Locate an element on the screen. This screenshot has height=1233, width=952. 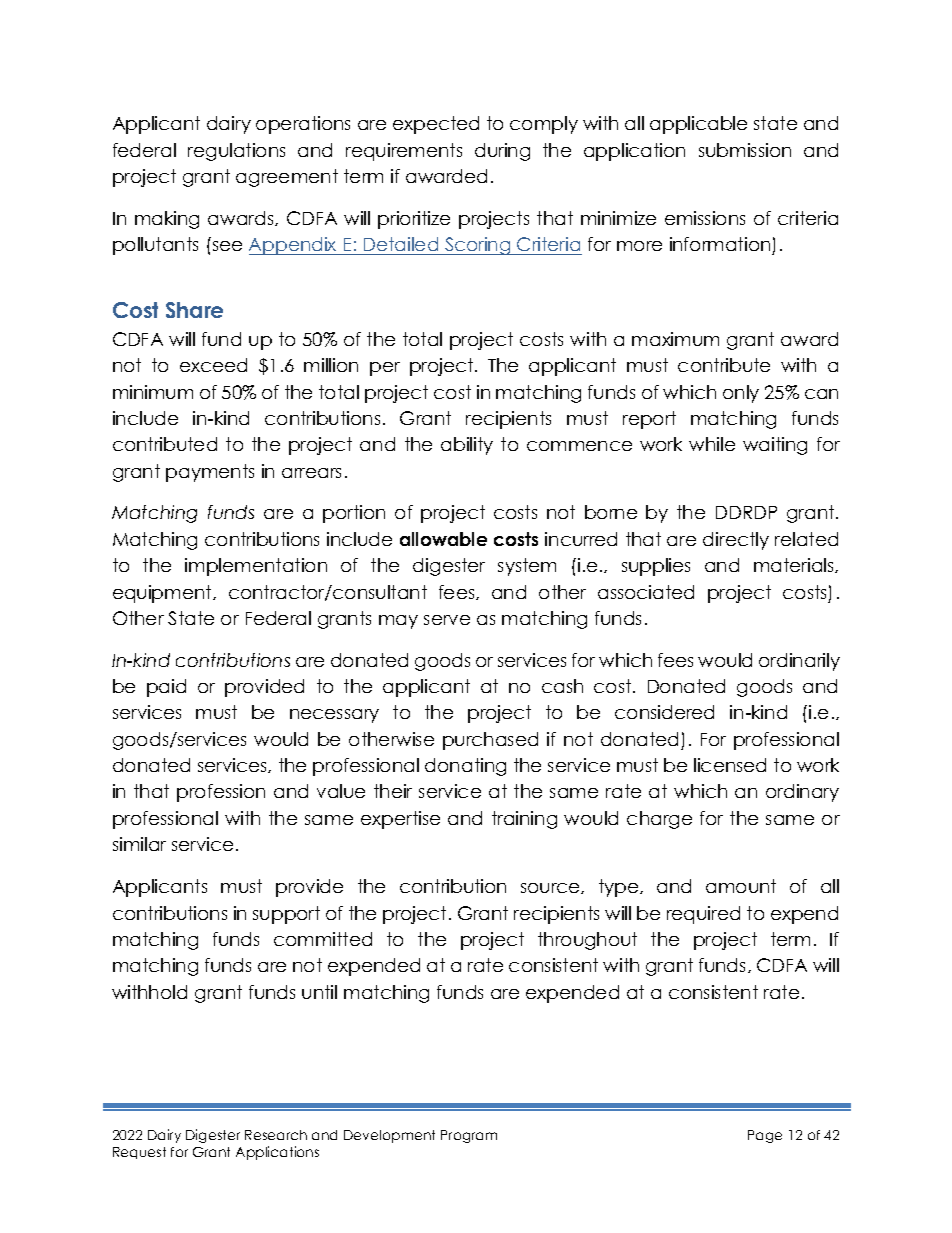
payments is located at coordinates (210, 473).
